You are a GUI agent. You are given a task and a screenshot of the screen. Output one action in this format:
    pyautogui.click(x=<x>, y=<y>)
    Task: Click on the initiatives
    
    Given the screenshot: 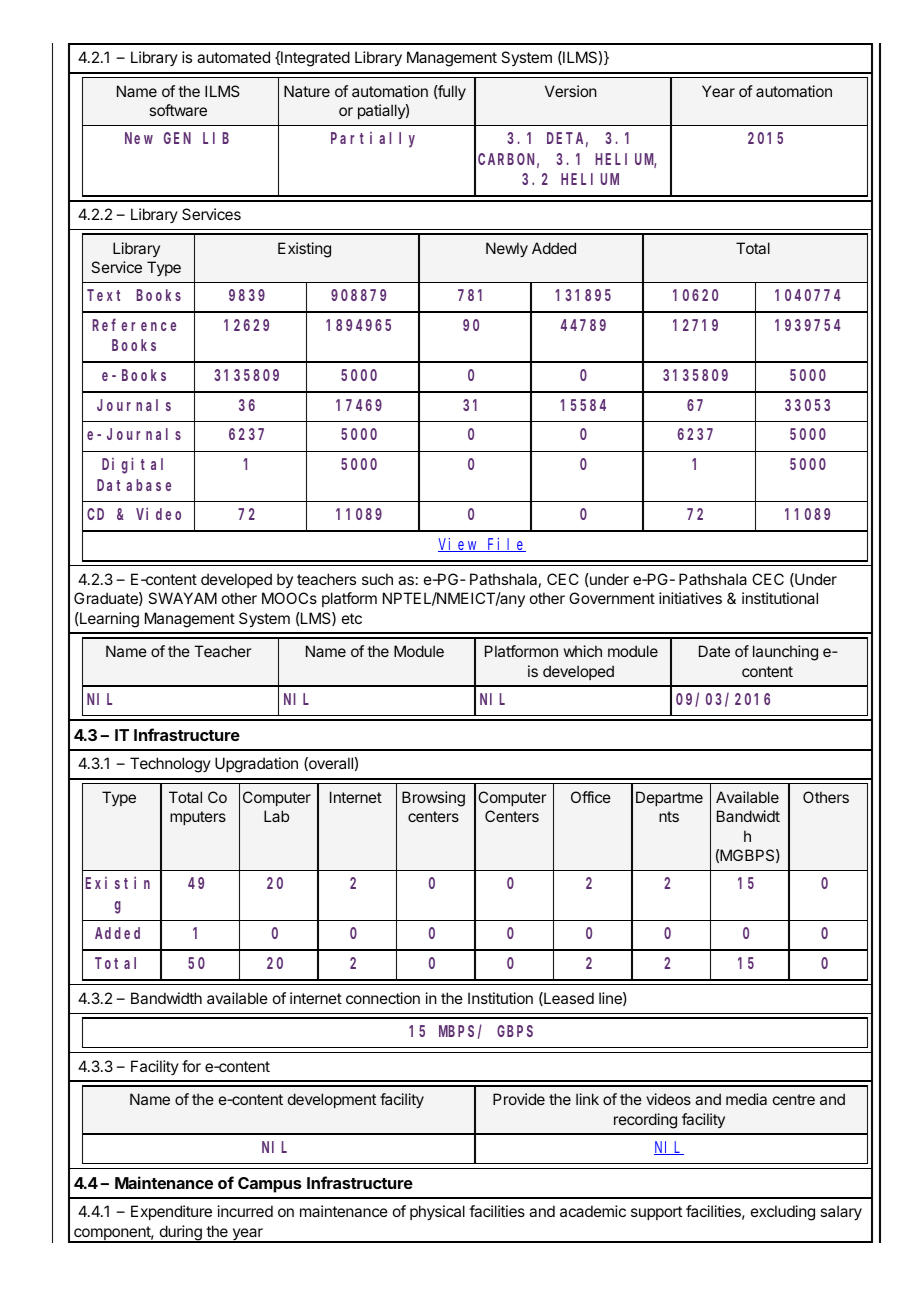 What is the action you would take?
    pyautogui.click(x=690, y=598)
